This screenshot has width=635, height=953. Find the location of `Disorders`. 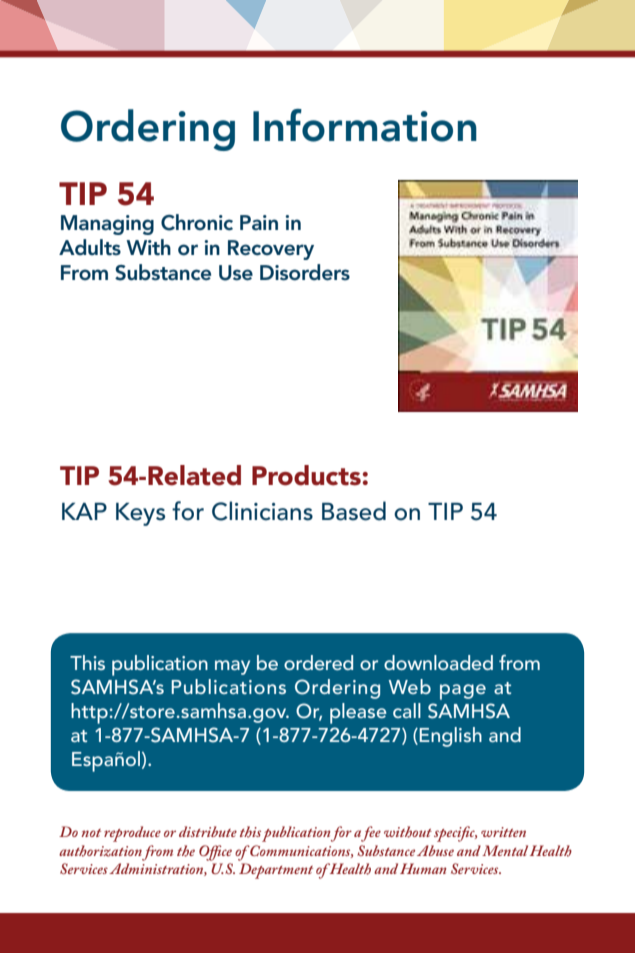

Disorders is located at coordinates (305, 272).
